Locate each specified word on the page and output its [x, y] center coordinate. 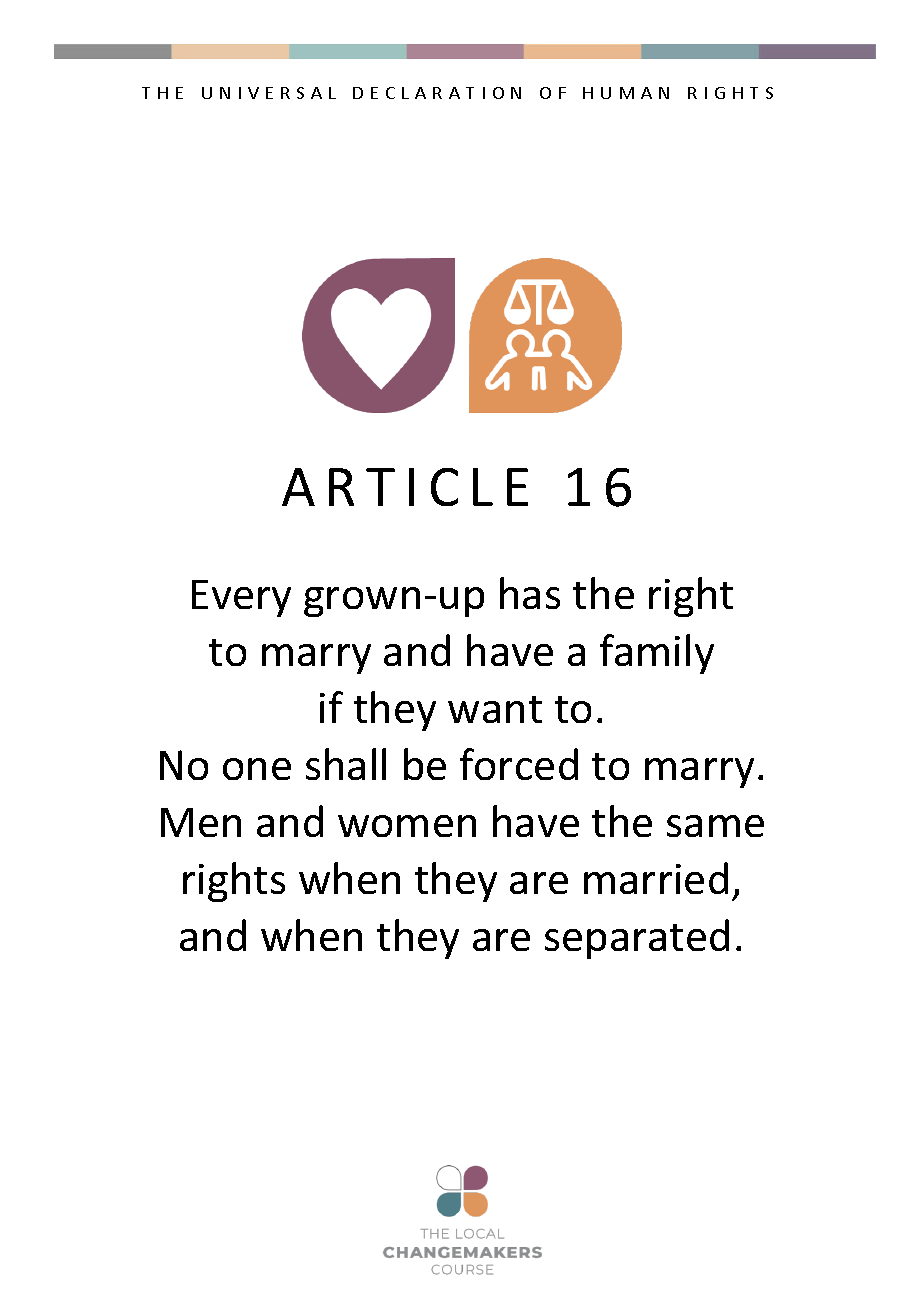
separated [637, 939]
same [715, 826]
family [657, 654]
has [530, 593]
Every [241, 598]
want [495, 709]
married [656, 878]
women [407, 826]
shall [346, 764]
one [257, 769]
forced [519, 764]
